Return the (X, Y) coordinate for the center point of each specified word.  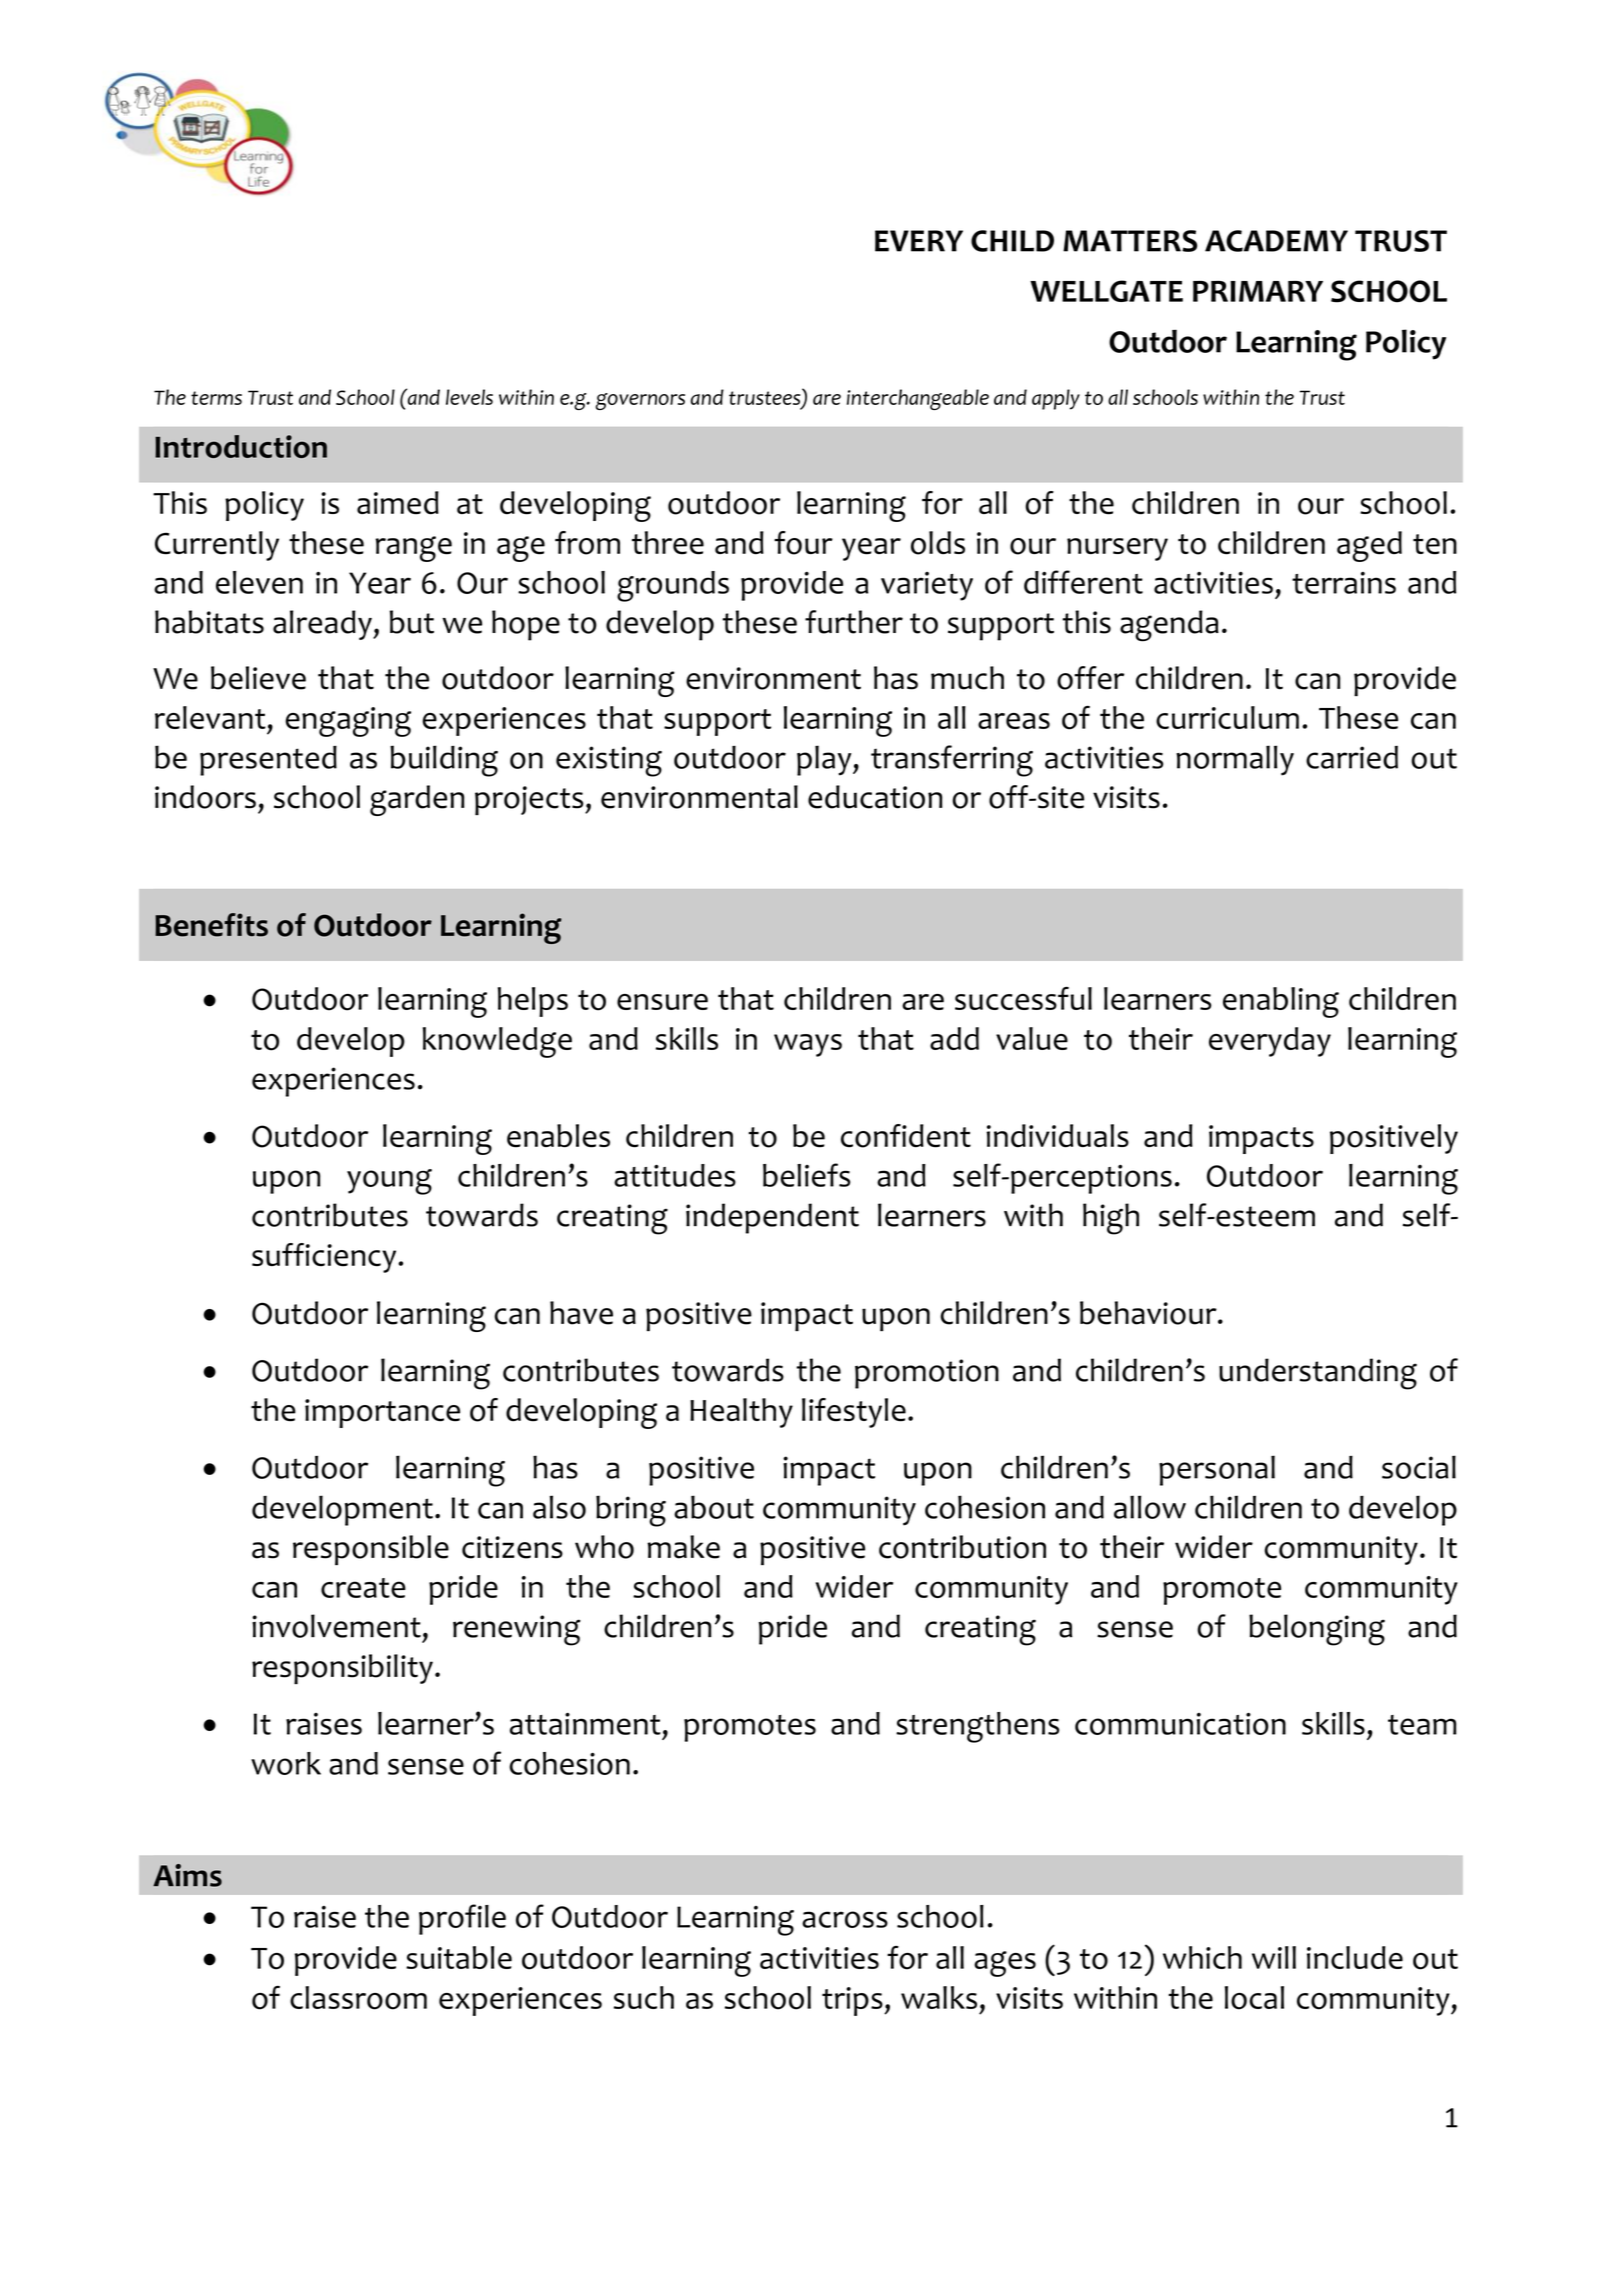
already (323, 625)
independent (772, 1218)
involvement (336, 1626)
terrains (1344, 583)
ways (808, 1045)
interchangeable (918, 399)
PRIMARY (1258, 291)
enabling (1281, 1002)
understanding (1318, 1374)
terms (216, 398)
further (854, 622)
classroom (358, 1998)
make (683, 1547)
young (389, 1182)
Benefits (211, 925)
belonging (1317, 1630)
